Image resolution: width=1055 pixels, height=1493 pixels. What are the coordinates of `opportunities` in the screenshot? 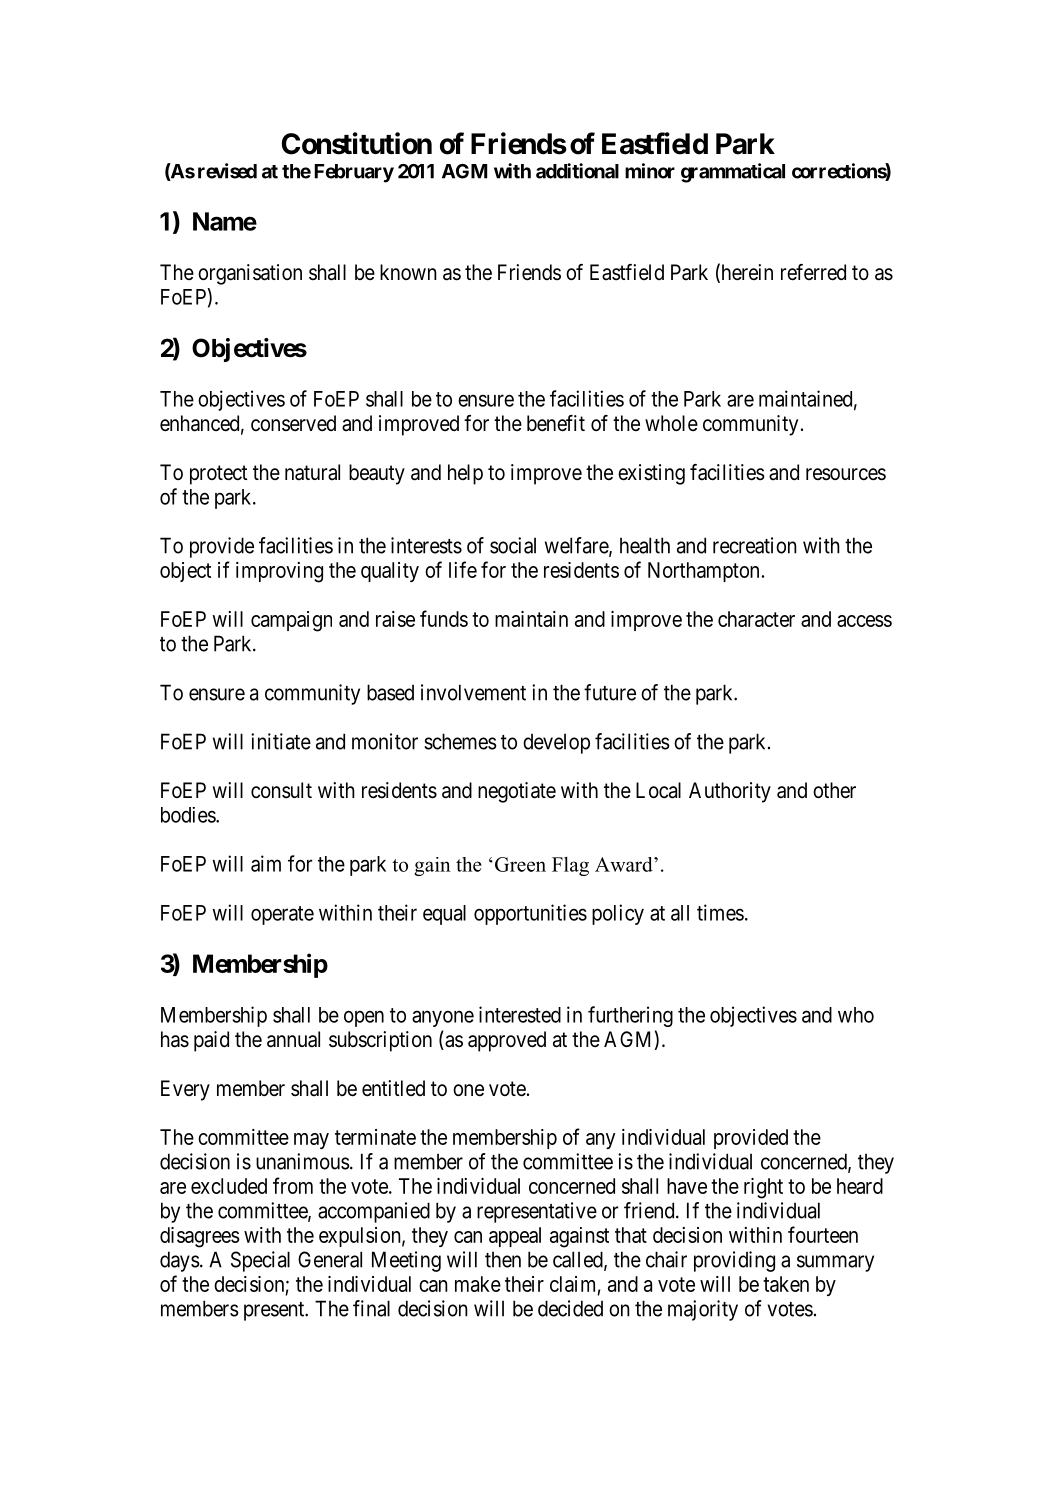 It's located at (530, 914).
